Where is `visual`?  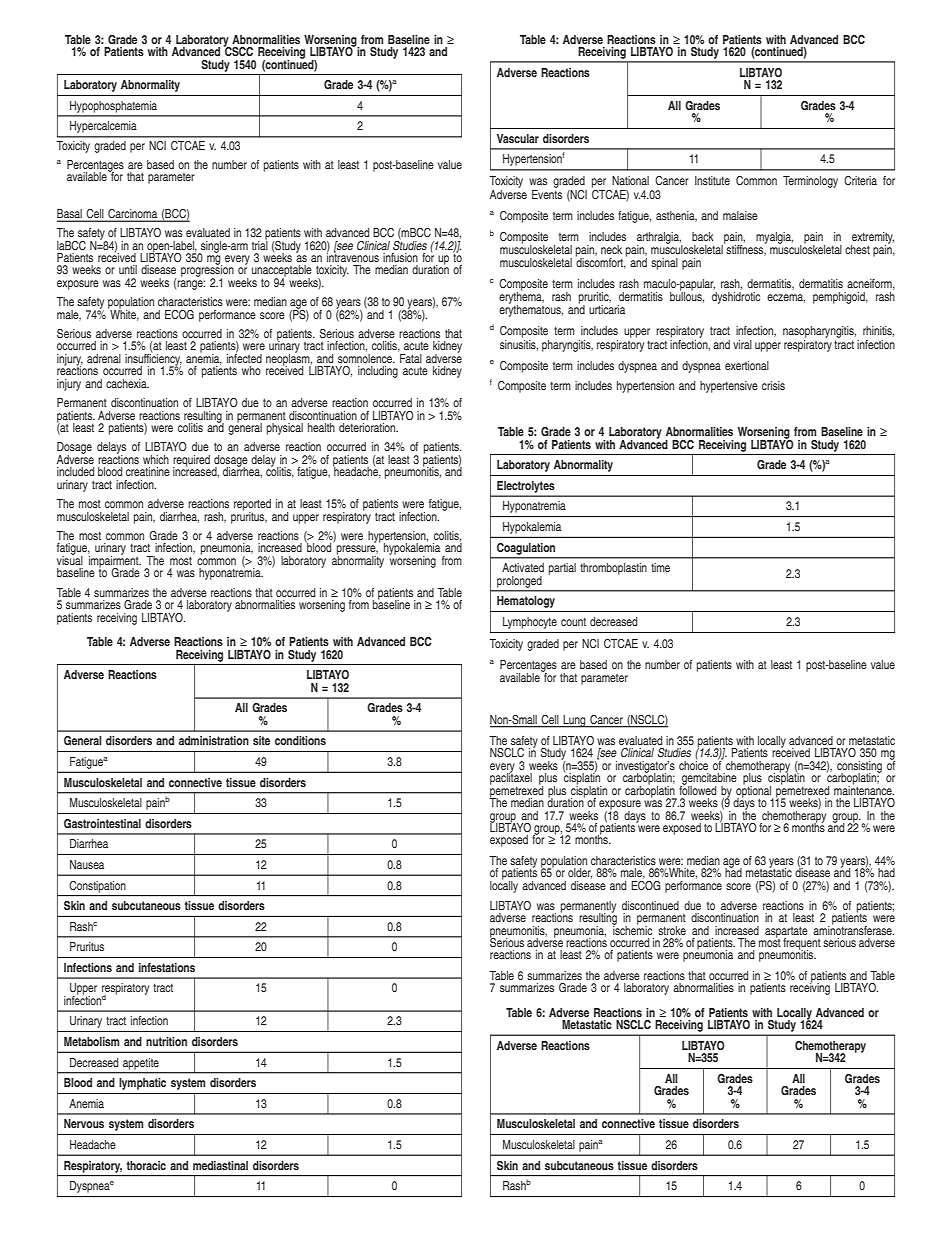
visual is located at coordinates (70, 559).
